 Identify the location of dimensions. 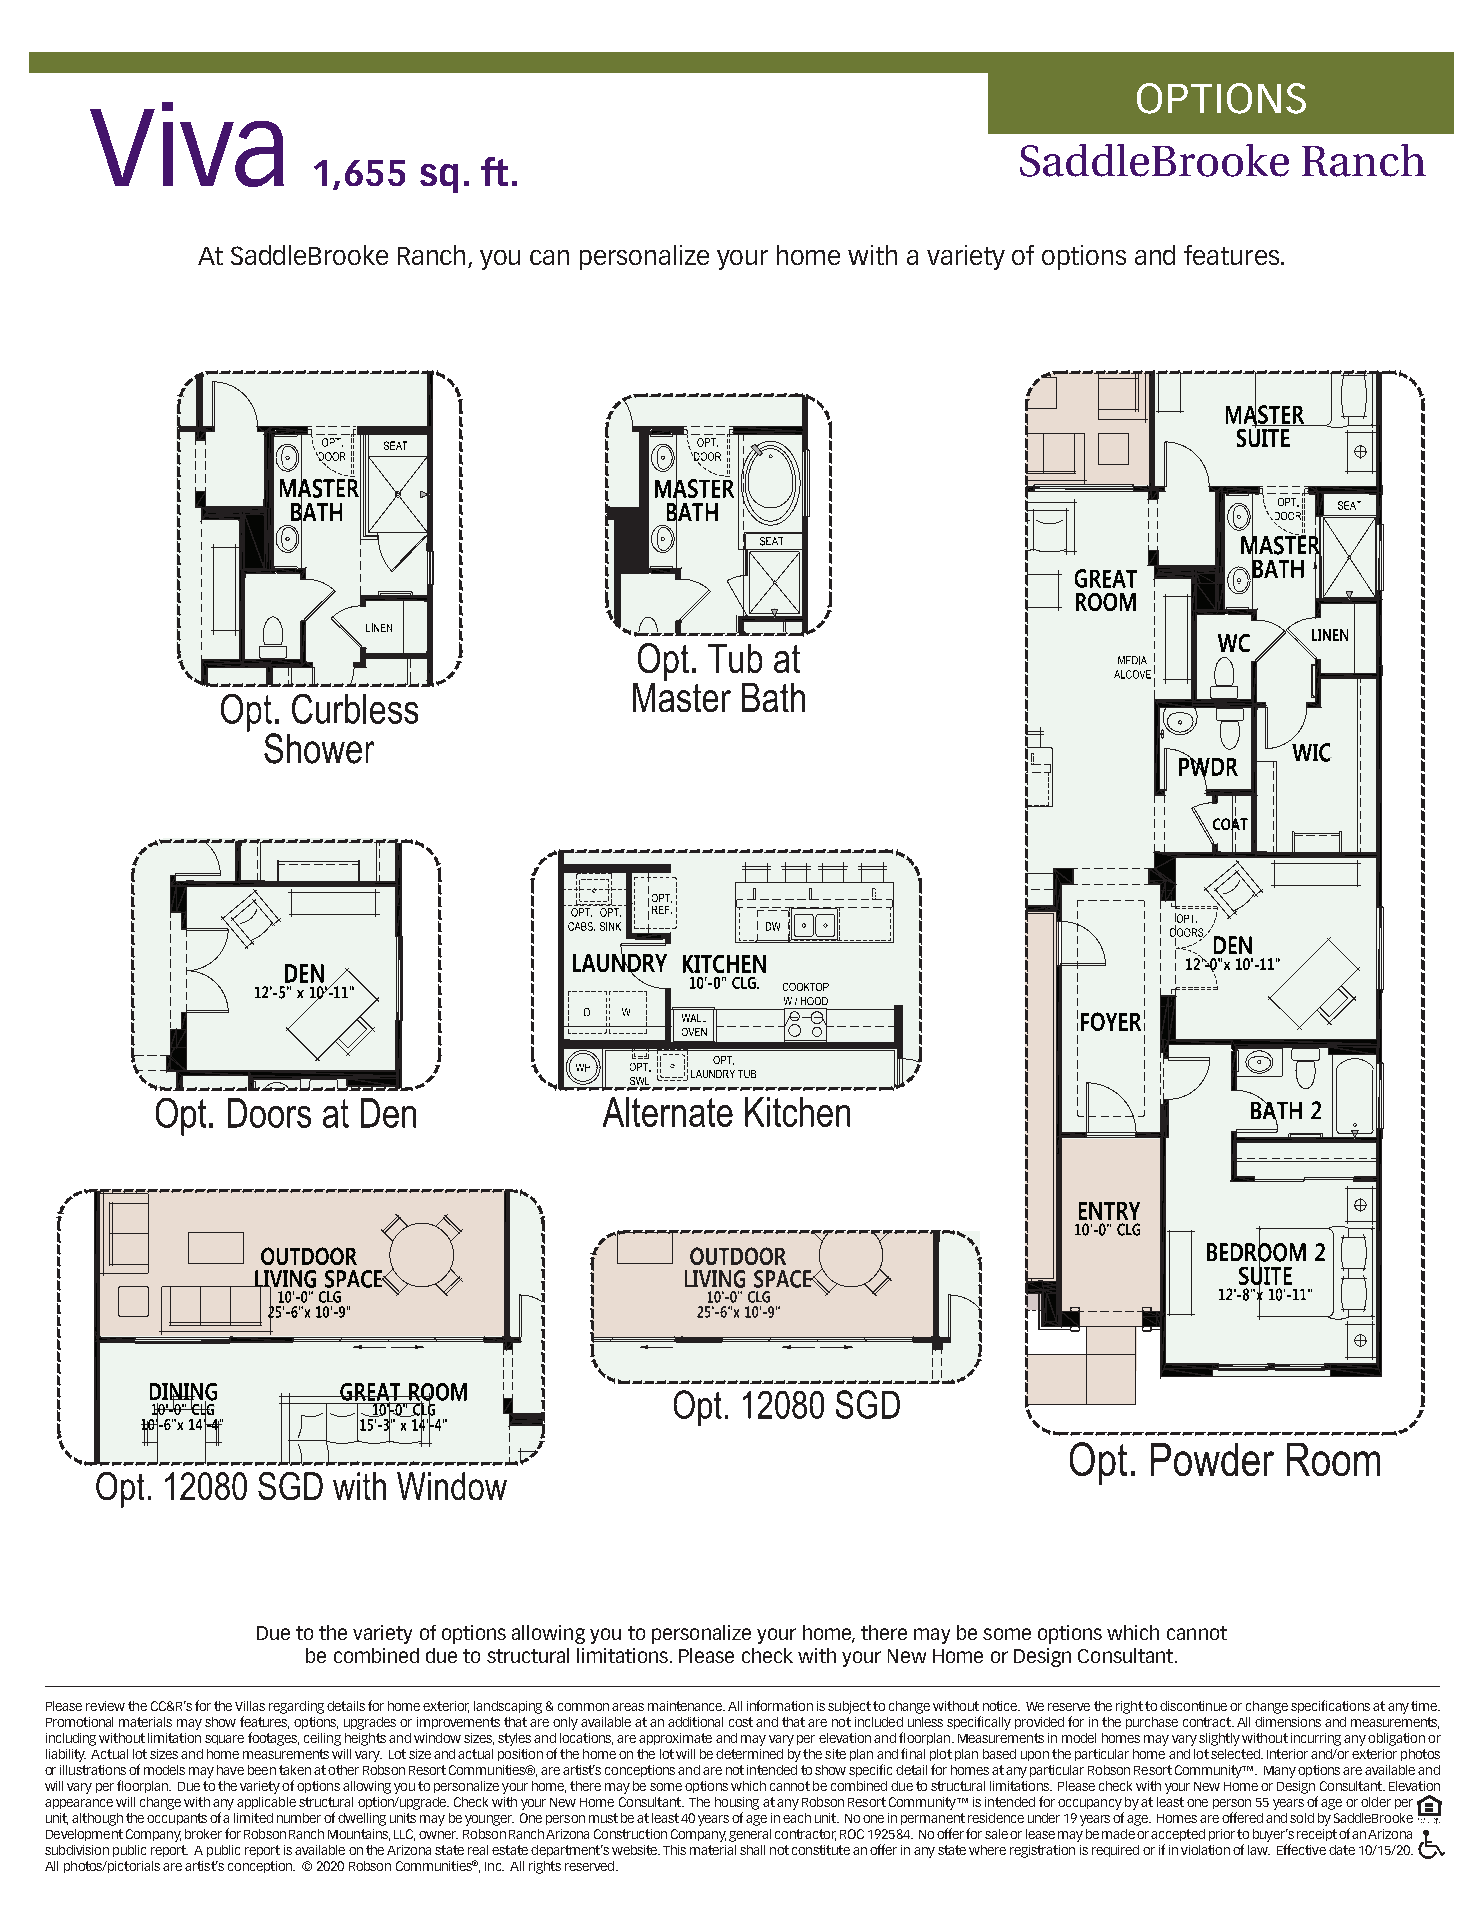
(1288, 1722).
